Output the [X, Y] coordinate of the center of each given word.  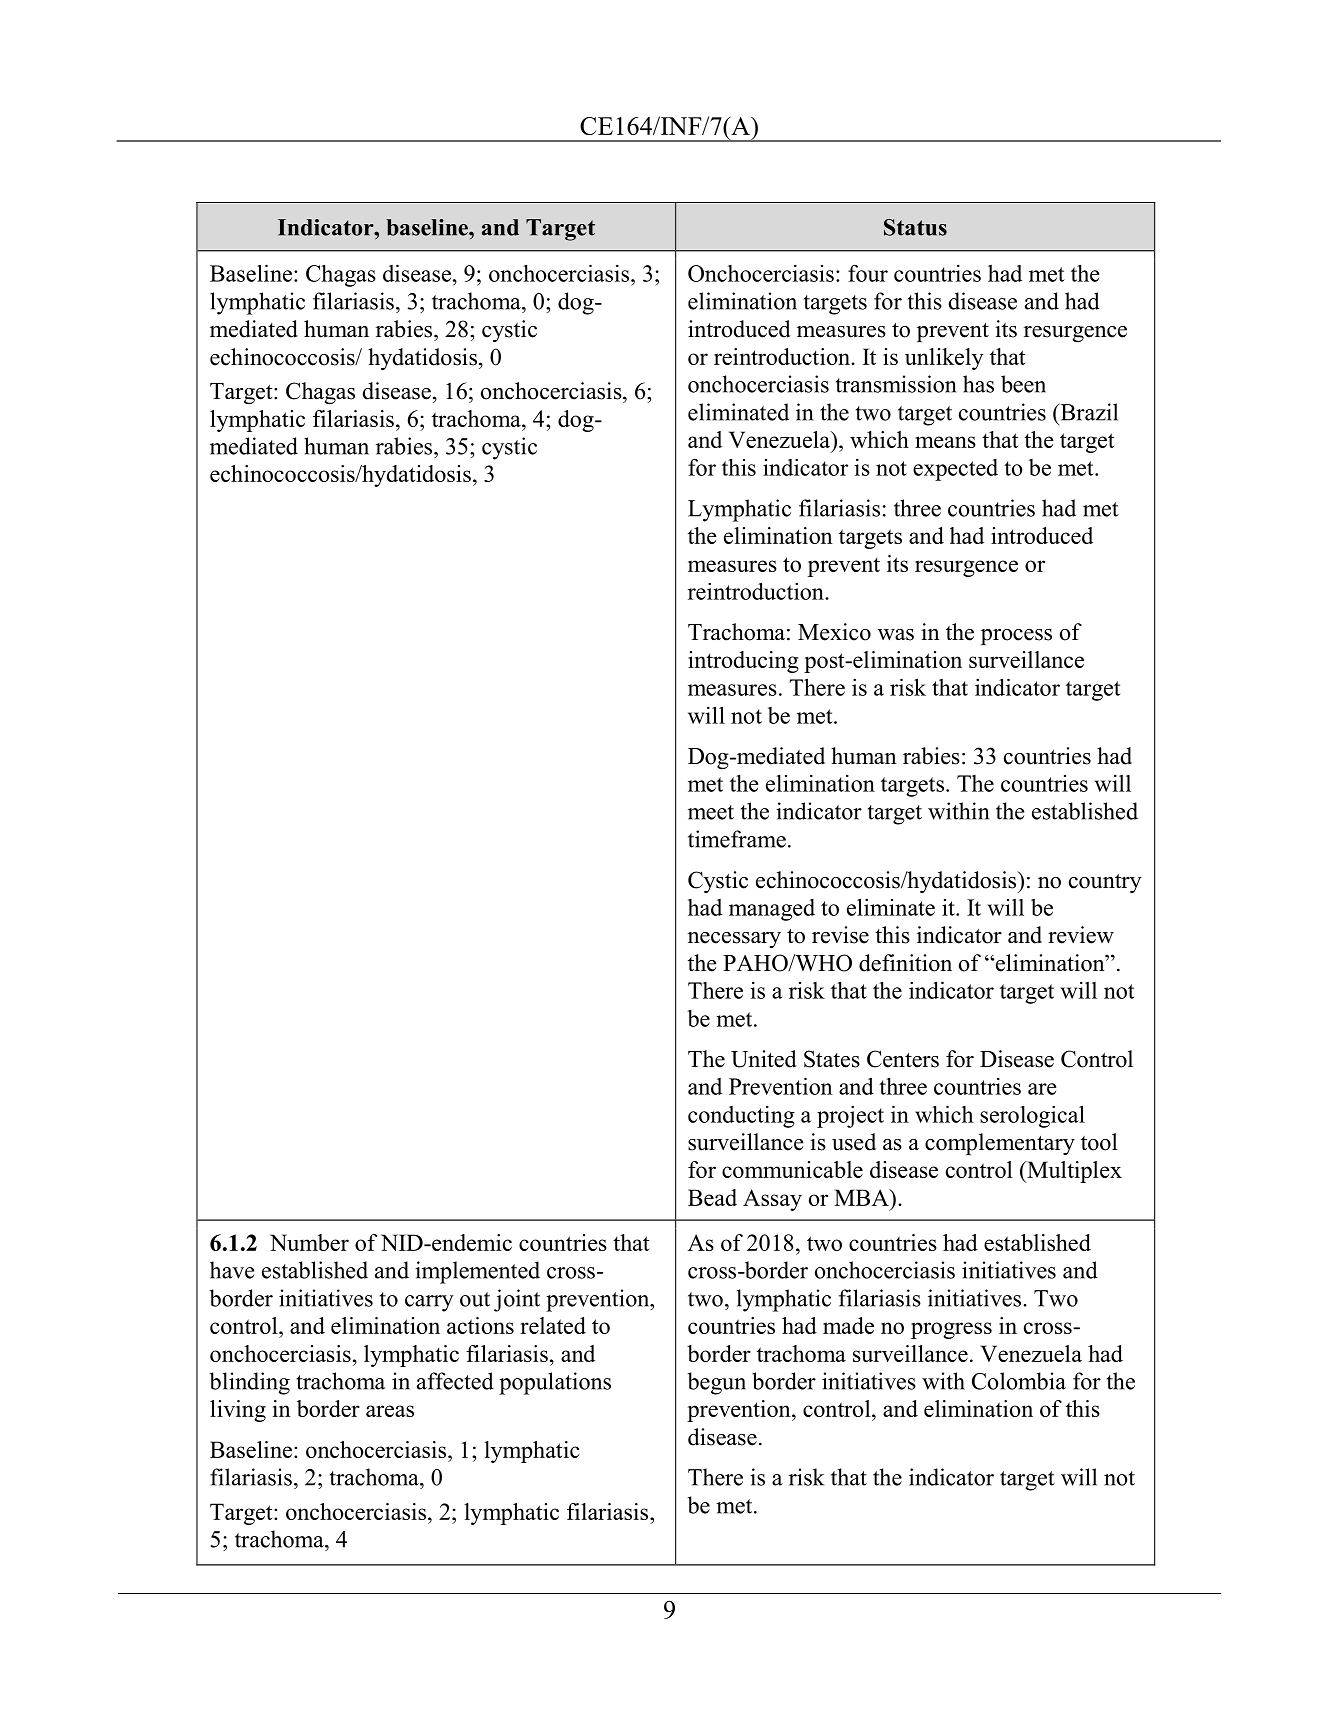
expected [955, 470]
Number [309, 1242]
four [868, 273]
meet [711, 812]
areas [390, 1411]
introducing [743, 662]
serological [1032, 1116]
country [1105, 883]
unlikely [944, 359]
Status [915, 227]
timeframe [737, 839]
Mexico [834, 632]
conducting [741, 1117]
